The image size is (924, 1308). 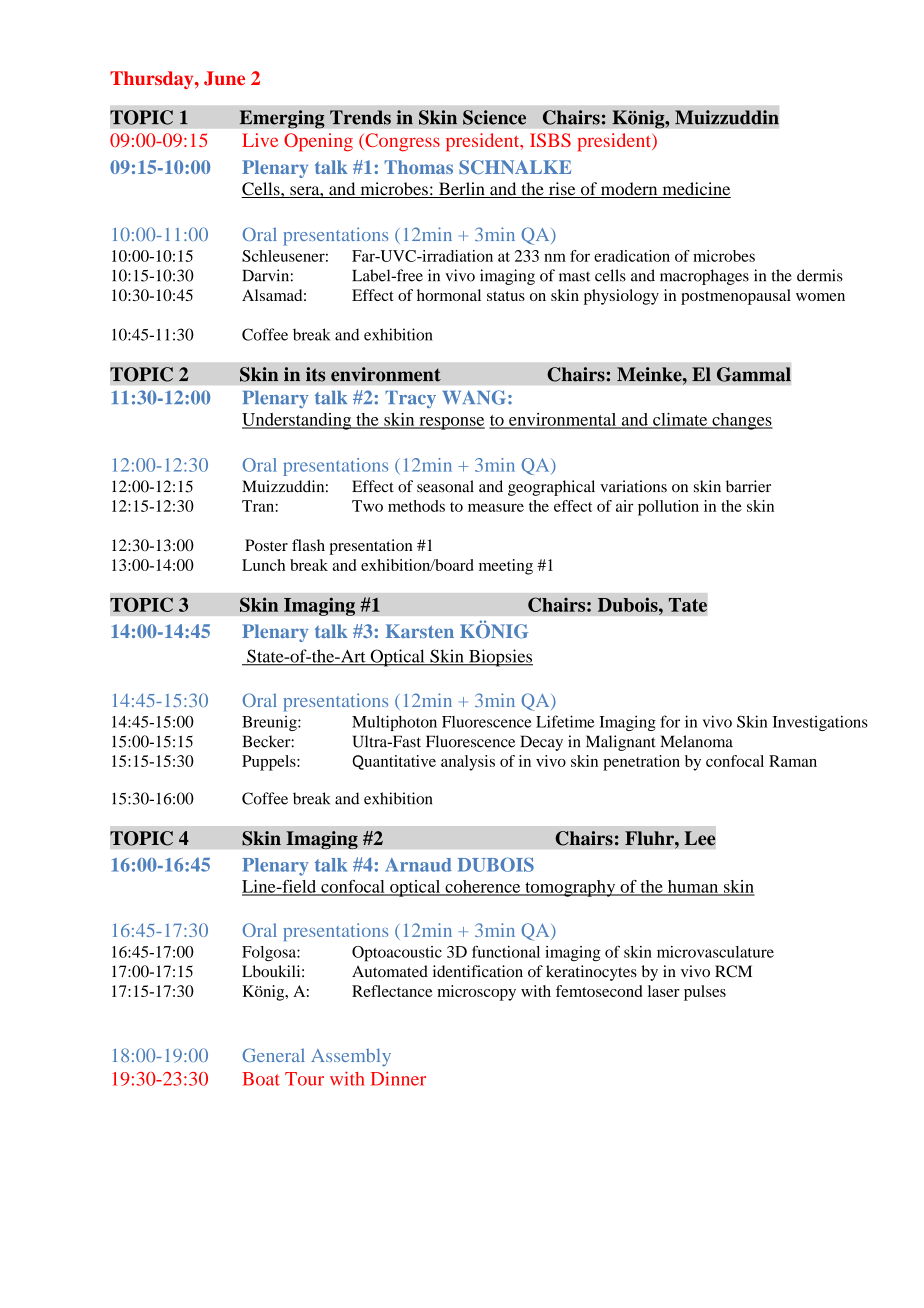 I want to click on Emerging, so click(x=282, y=119).
